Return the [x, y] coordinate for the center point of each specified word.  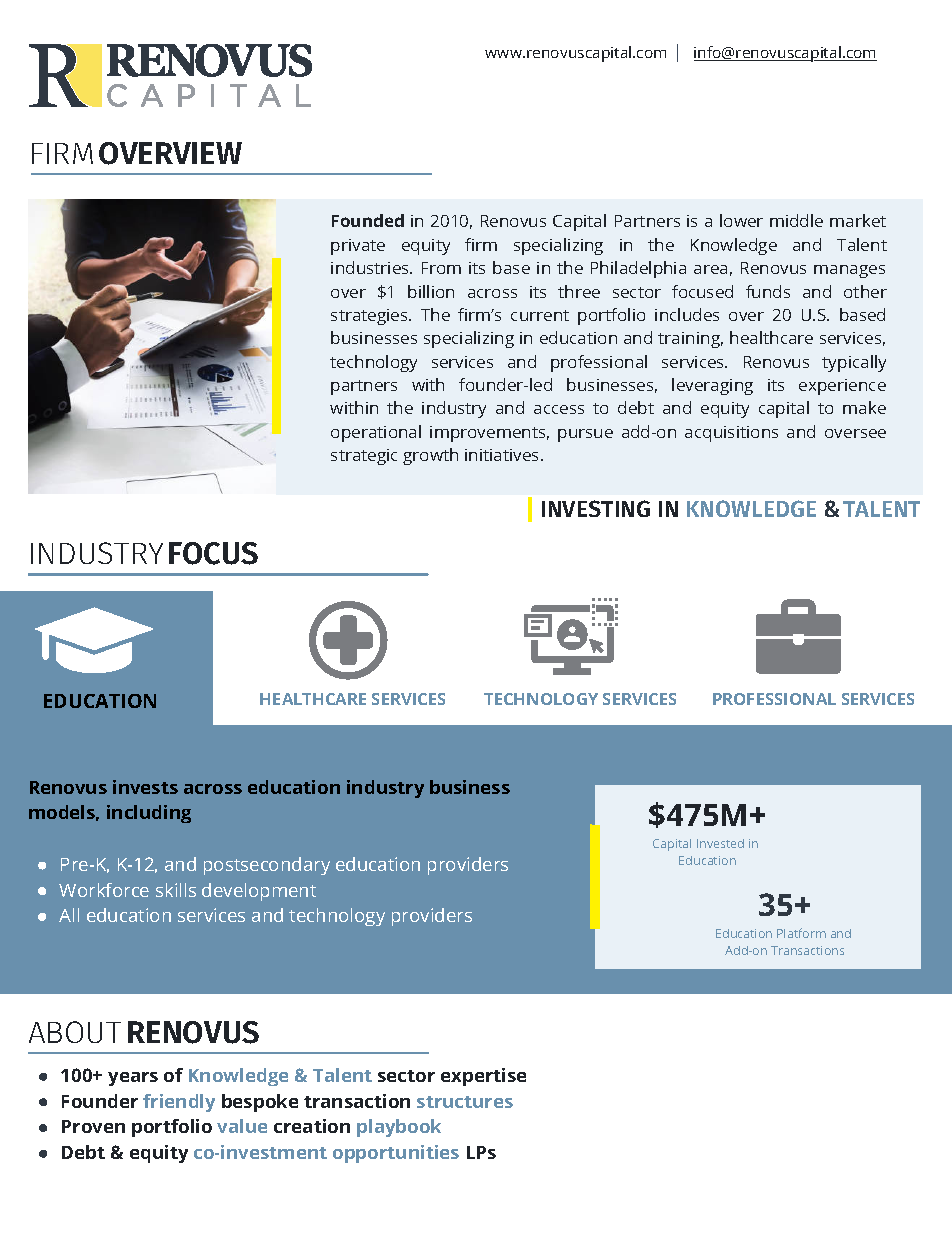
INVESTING [596, 508]
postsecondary [267, 866]
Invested [720, 843]
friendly [179, 1103]
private [358, 247]
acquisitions [731, 434]
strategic [364, 457]
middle [796, 220]
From [441, 268]
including [149, 814]
